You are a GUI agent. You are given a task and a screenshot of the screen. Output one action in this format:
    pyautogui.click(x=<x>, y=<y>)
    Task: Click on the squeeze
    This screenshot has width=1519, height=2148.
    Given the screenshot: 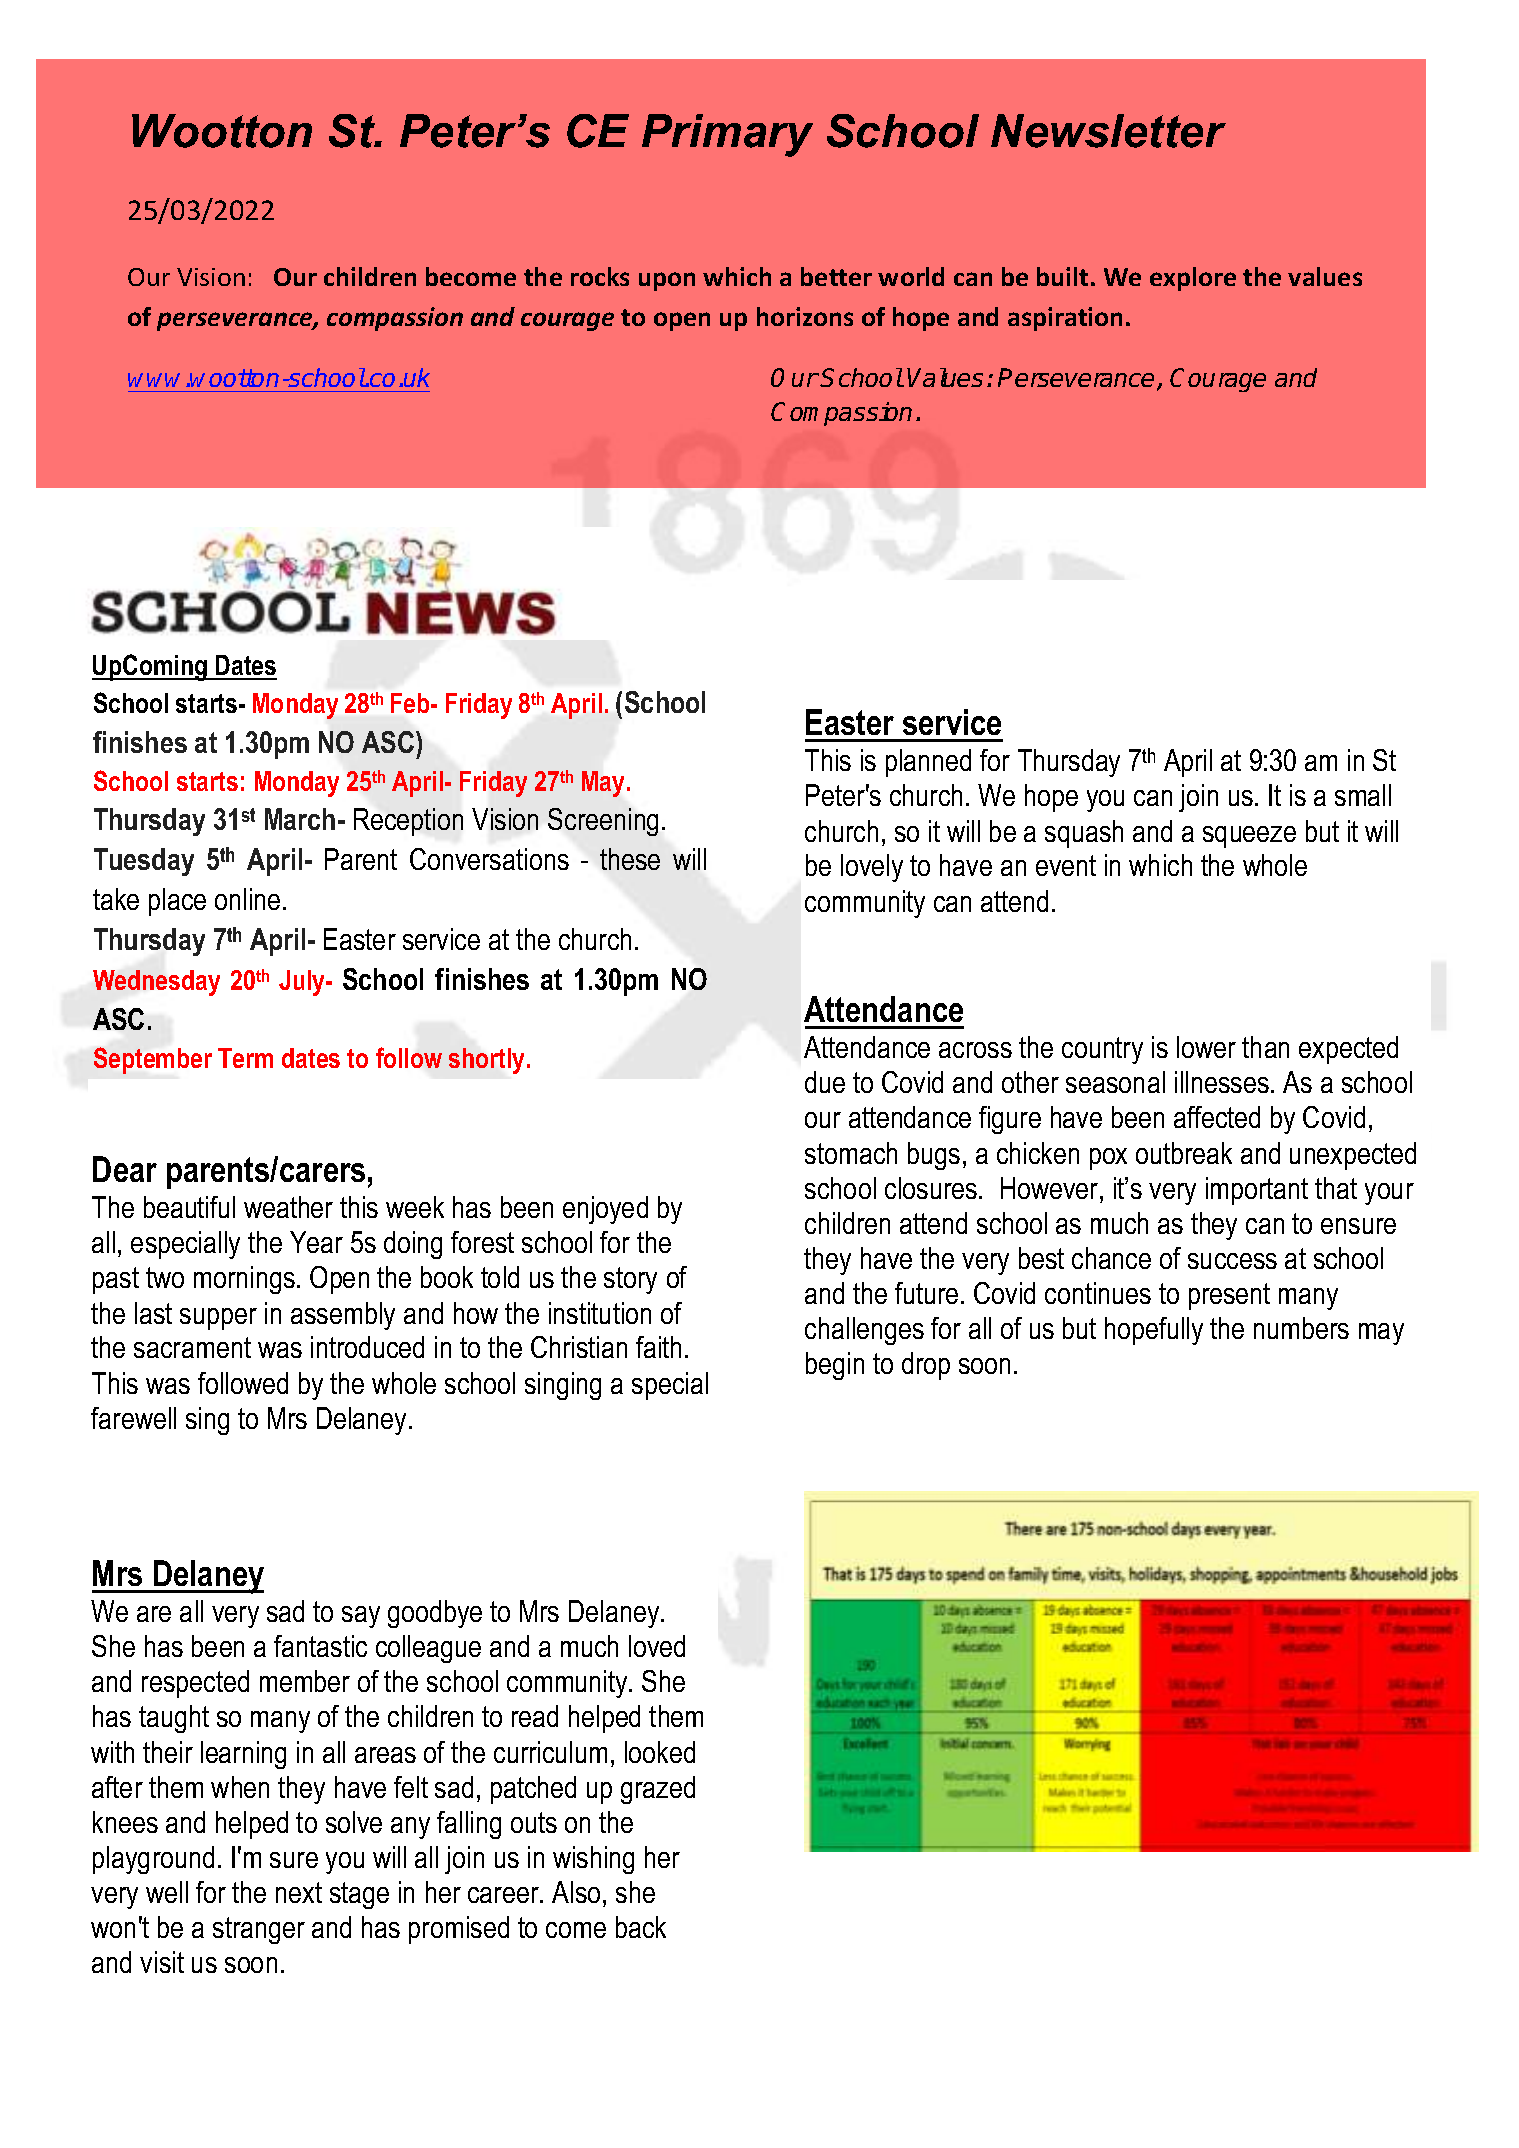 What is the action you would take?
    pyautogui.click(x=1249, y=837)
